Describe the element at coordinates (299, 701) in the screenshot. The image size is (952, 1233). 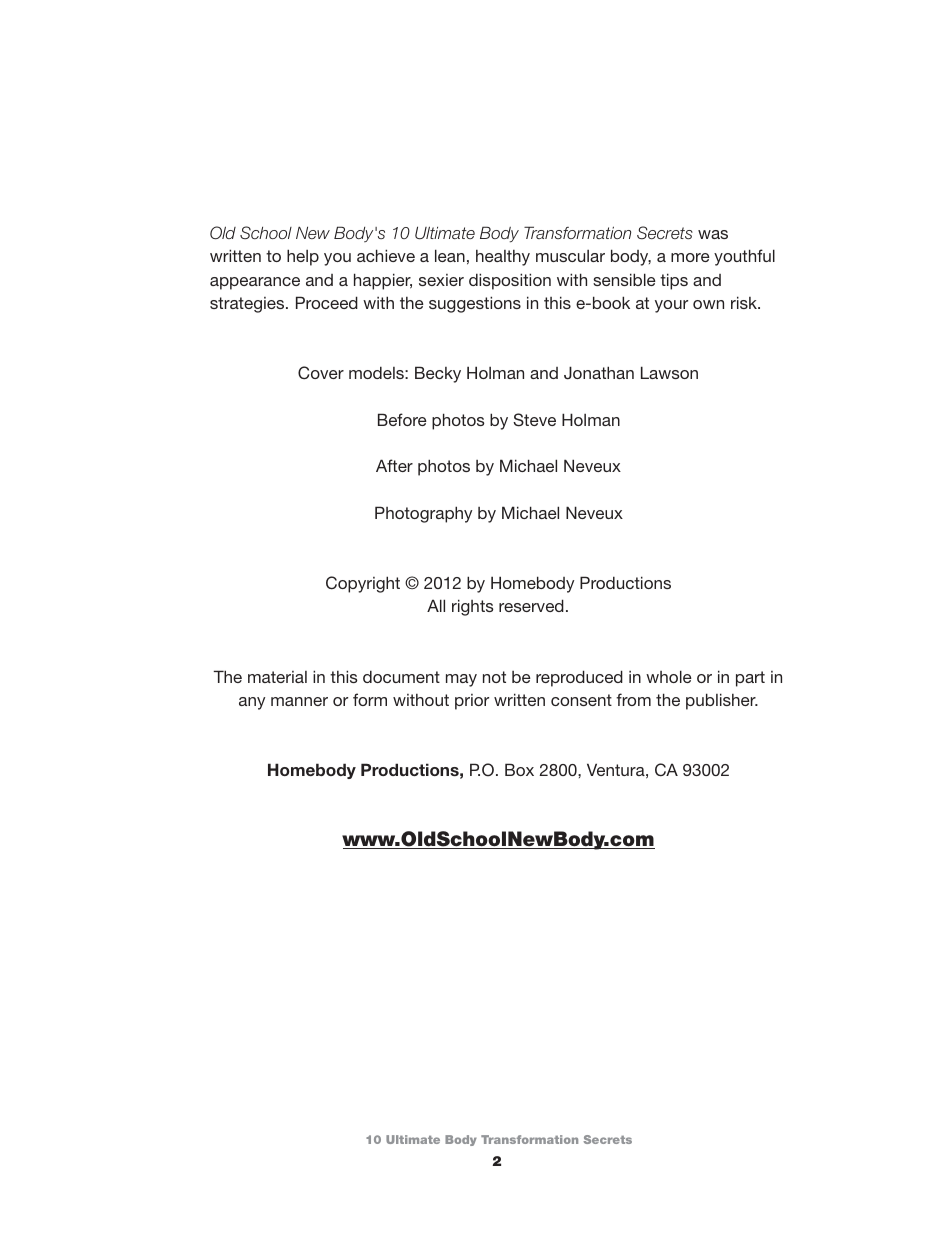
I see `manner` at that location.
